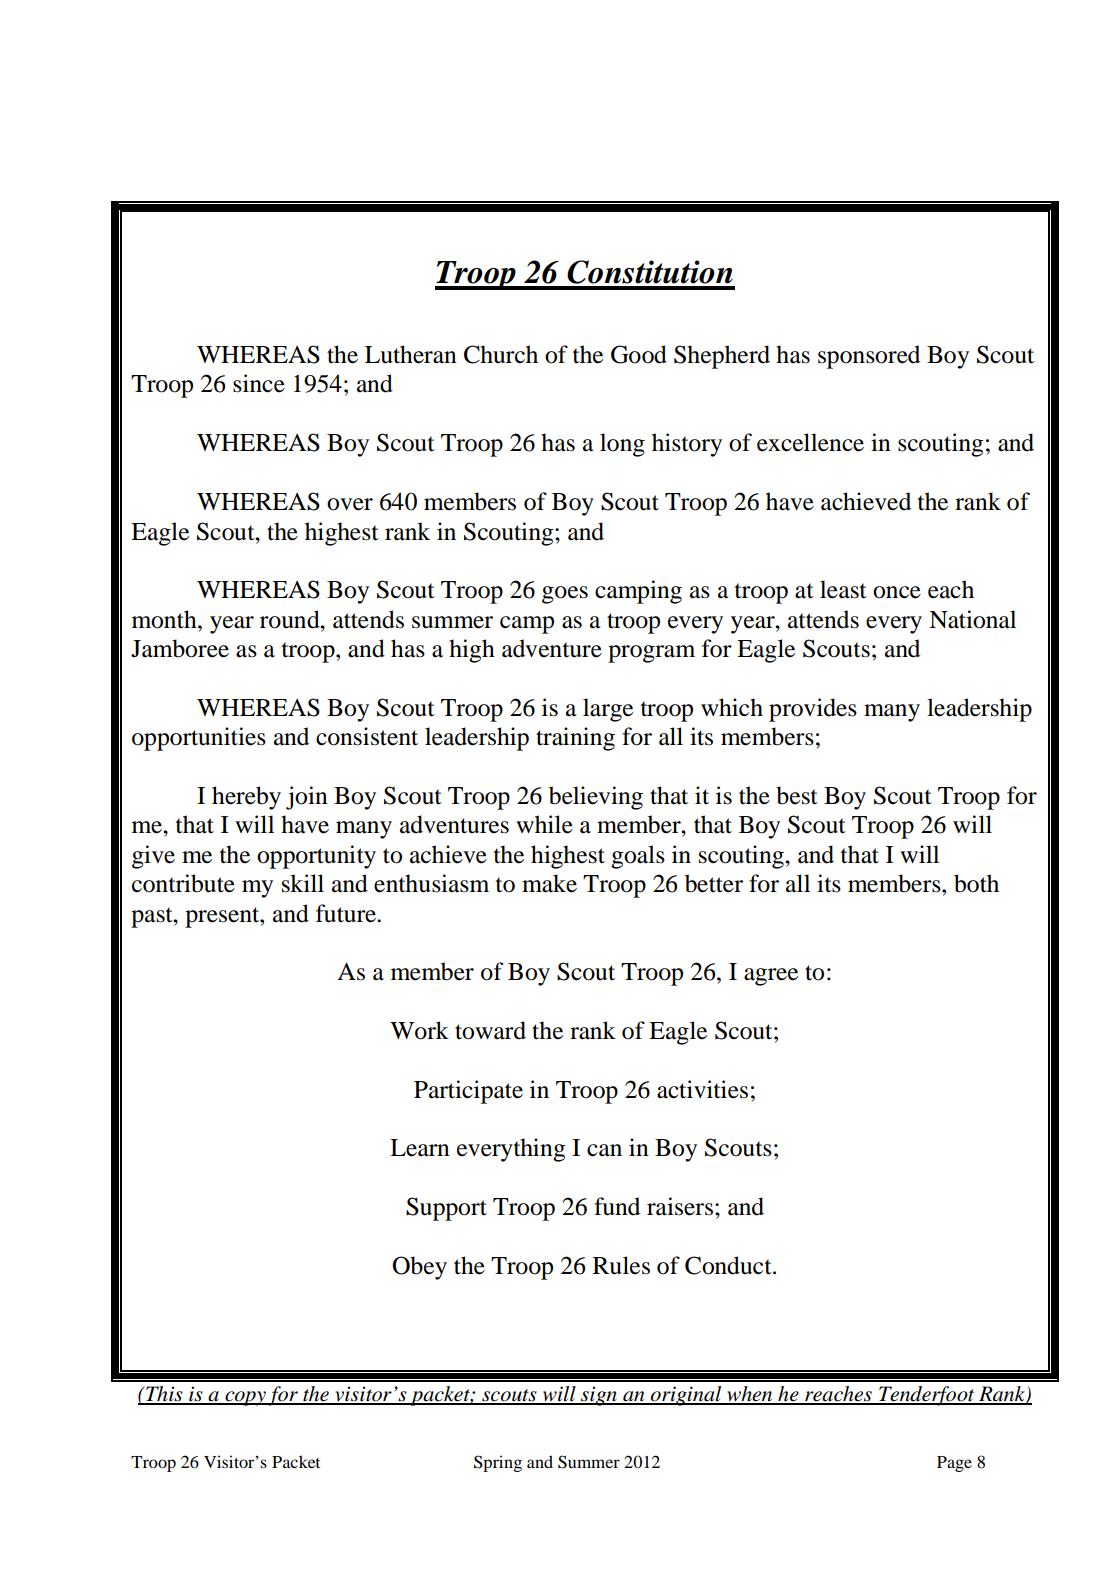  Describe the element at coordinates (490, 1030) in the screenshot. I see `toward` at that location.
